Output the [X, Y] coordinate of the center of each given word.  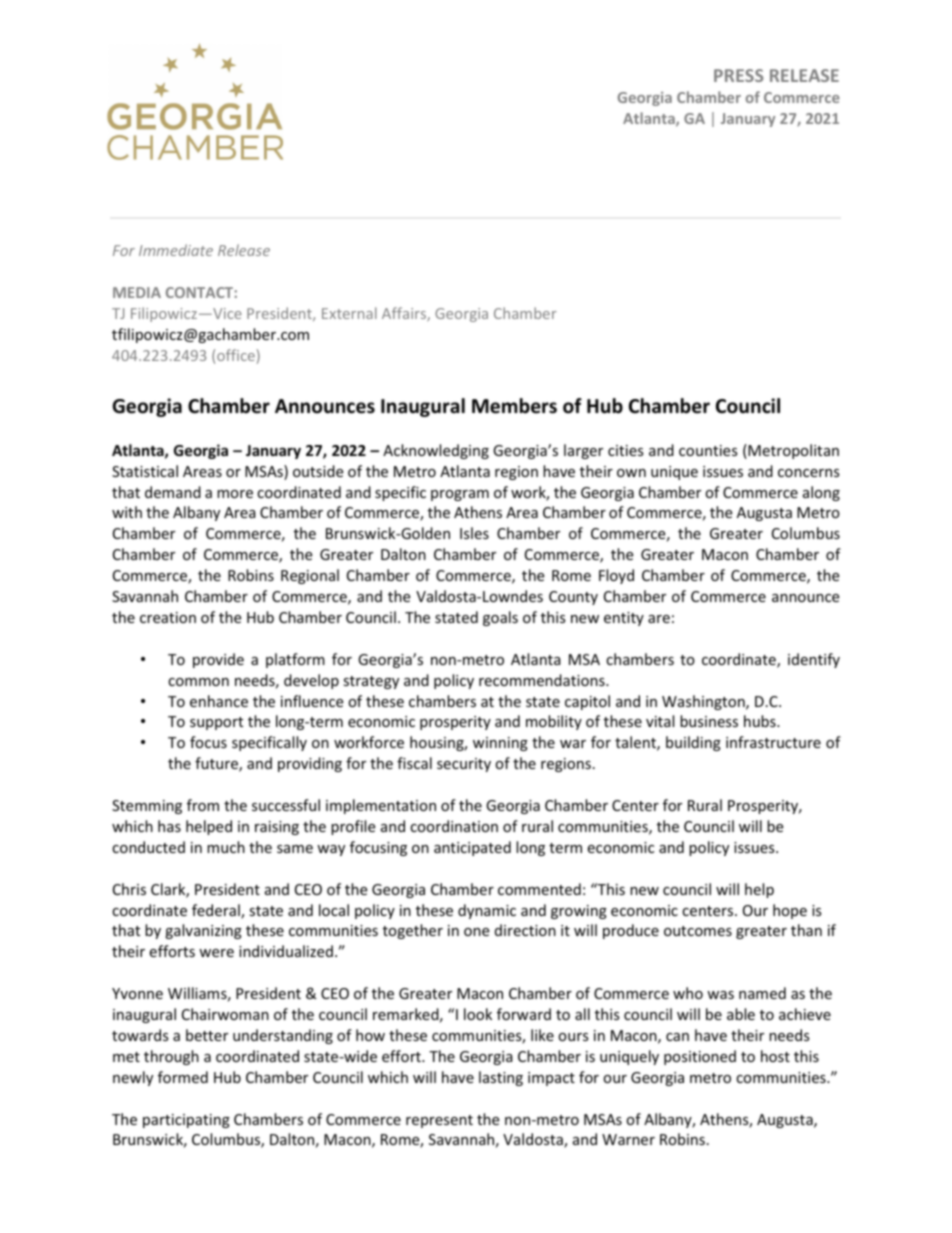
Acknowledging [436, 451]
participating [186, 1121]
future [217, 764]
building [693, 743]
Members [514, 406]
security [464, 765]
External [349, 313]
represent [439, 1121]
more [235, 494]
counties [708, 450]
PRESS [739, 75]
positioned [700, 1057]
